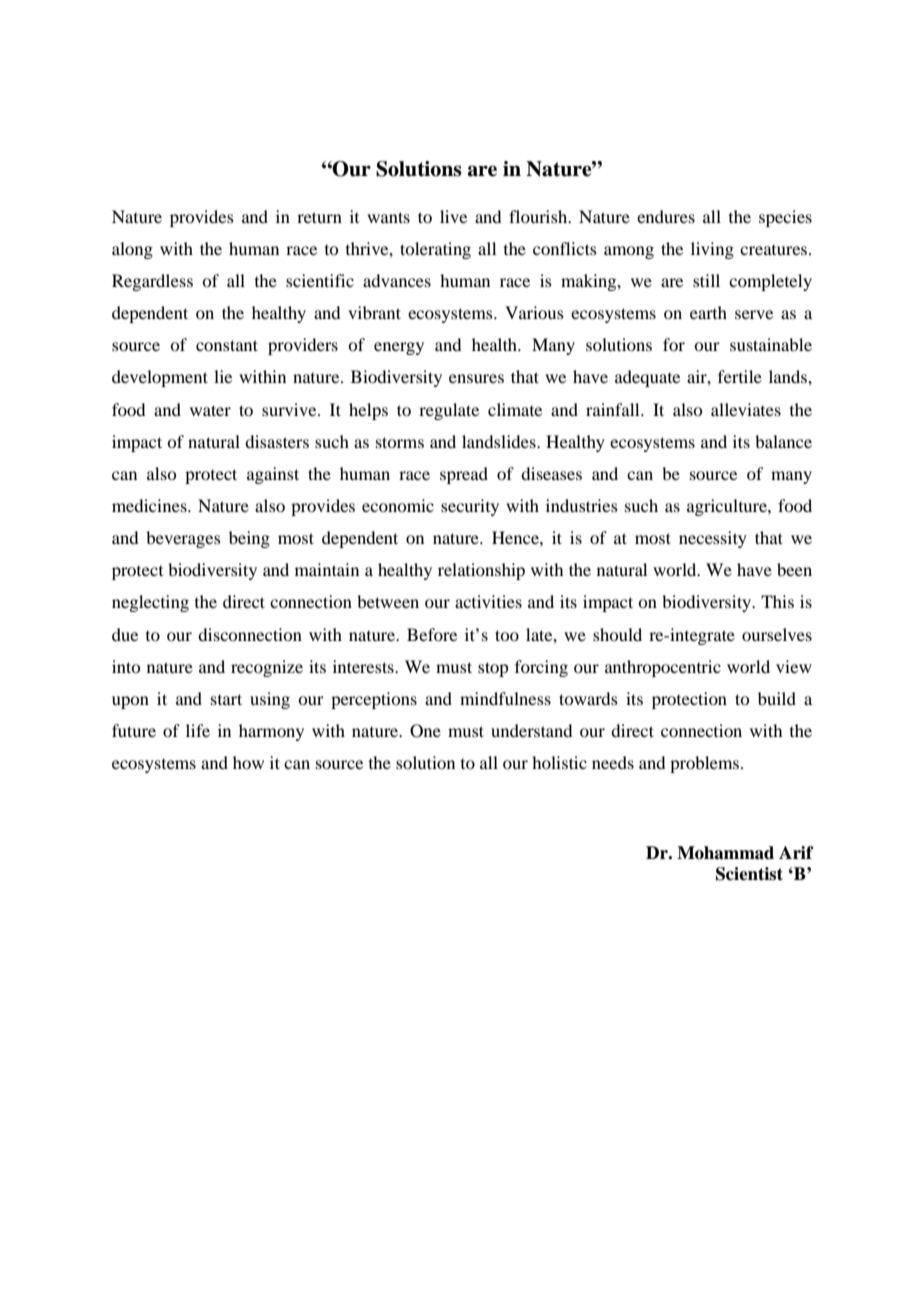  I want to click on recognize, so click(267, 668).
